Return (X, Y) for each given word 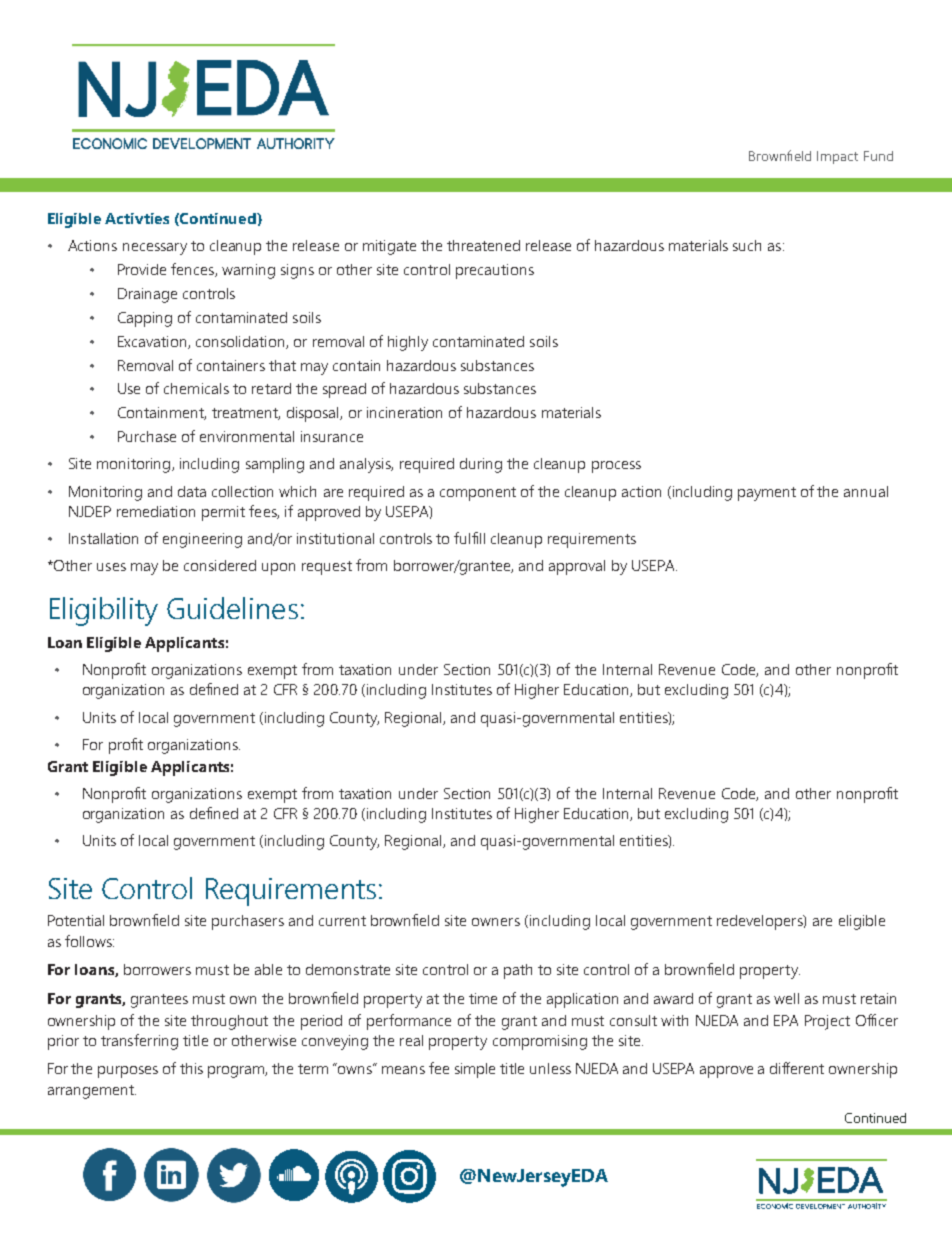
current (342, 921)
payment (767, 494)
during (481, 465)
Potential (76, 920)
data (192, 491)
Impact (837, 157)
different (797, 1068)
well (786, 998)
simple (475, 1070)
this (191, 1068)
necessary (155, 249)
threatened (483, 245)
